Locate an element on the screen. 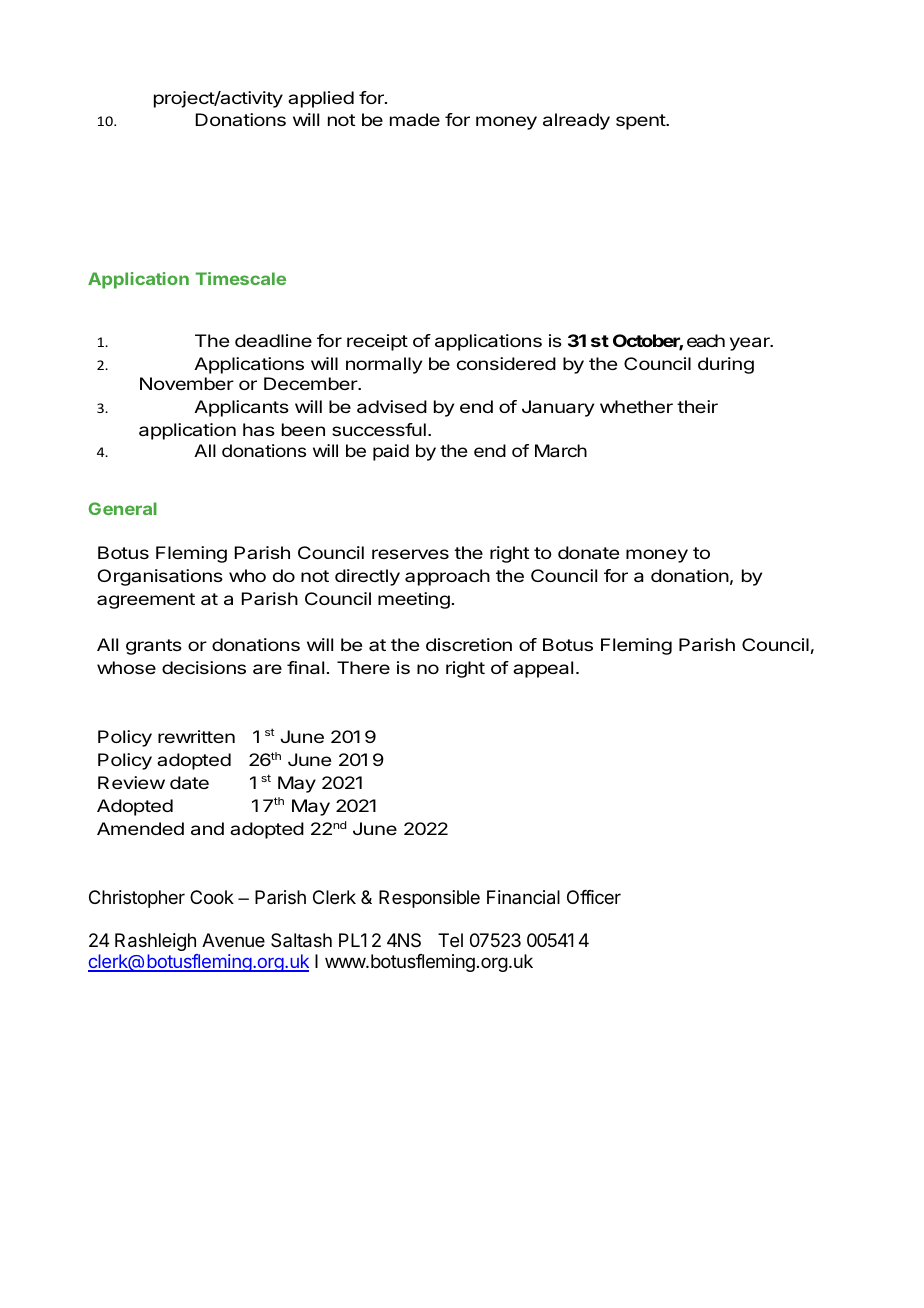  made is located at coordinates (415, 119).
